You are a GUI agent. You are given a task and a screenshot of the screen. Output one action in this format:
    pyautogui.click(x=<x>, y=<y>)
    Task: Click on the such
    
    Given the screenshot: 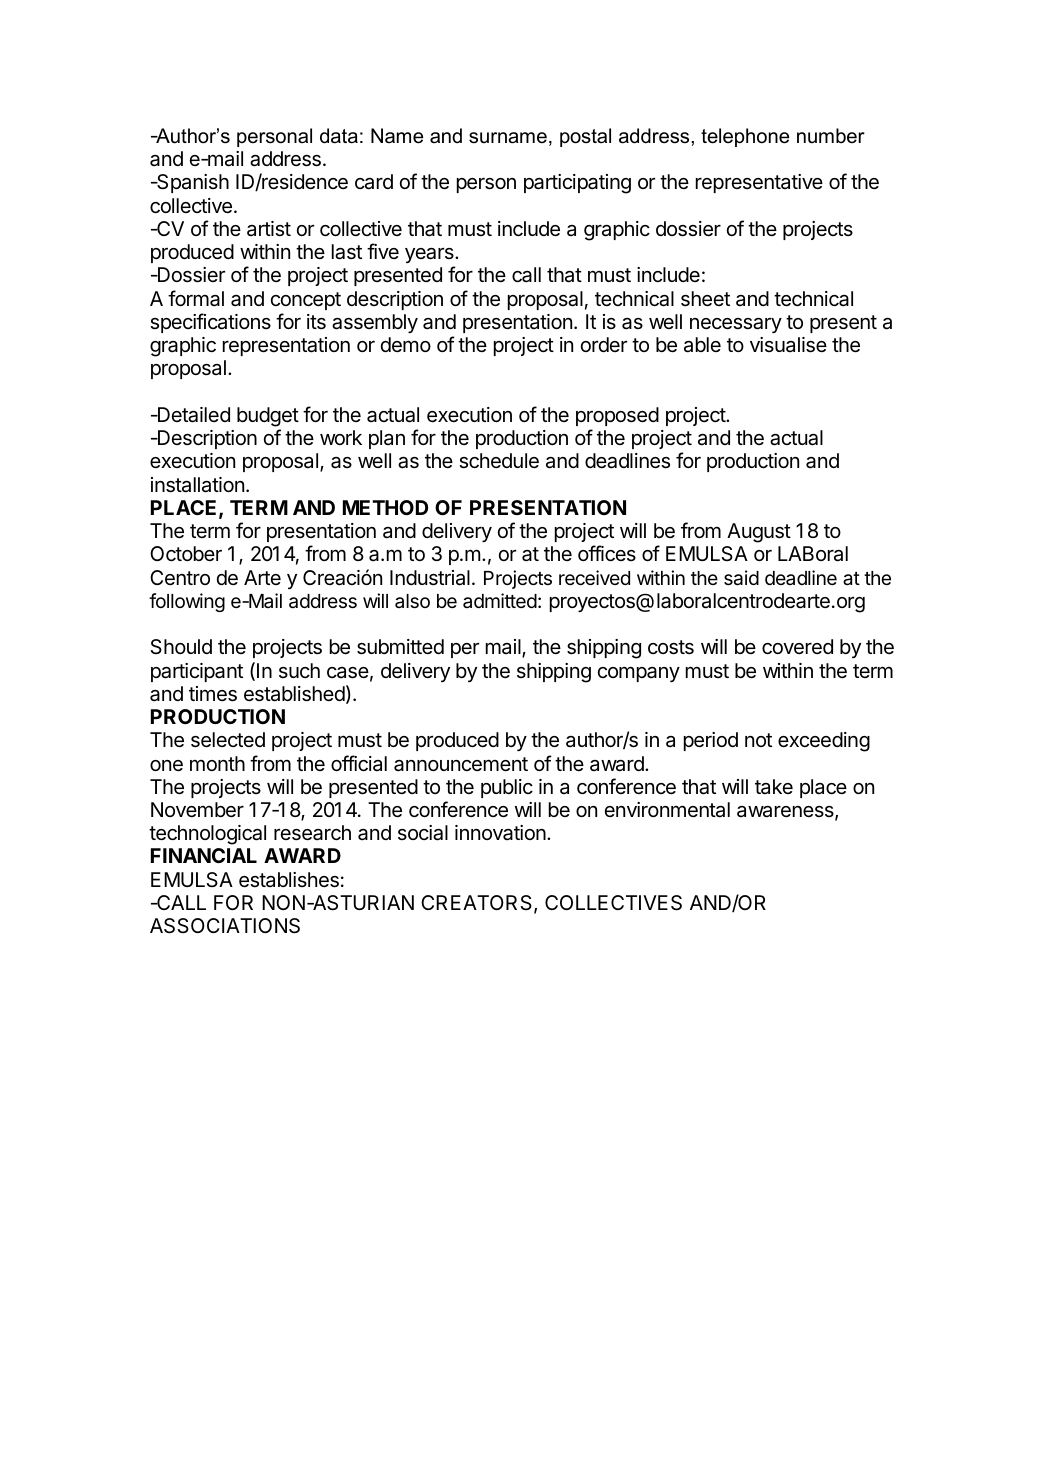 What is the action you would take?
    pyautogui.click(x=299, y=670)
